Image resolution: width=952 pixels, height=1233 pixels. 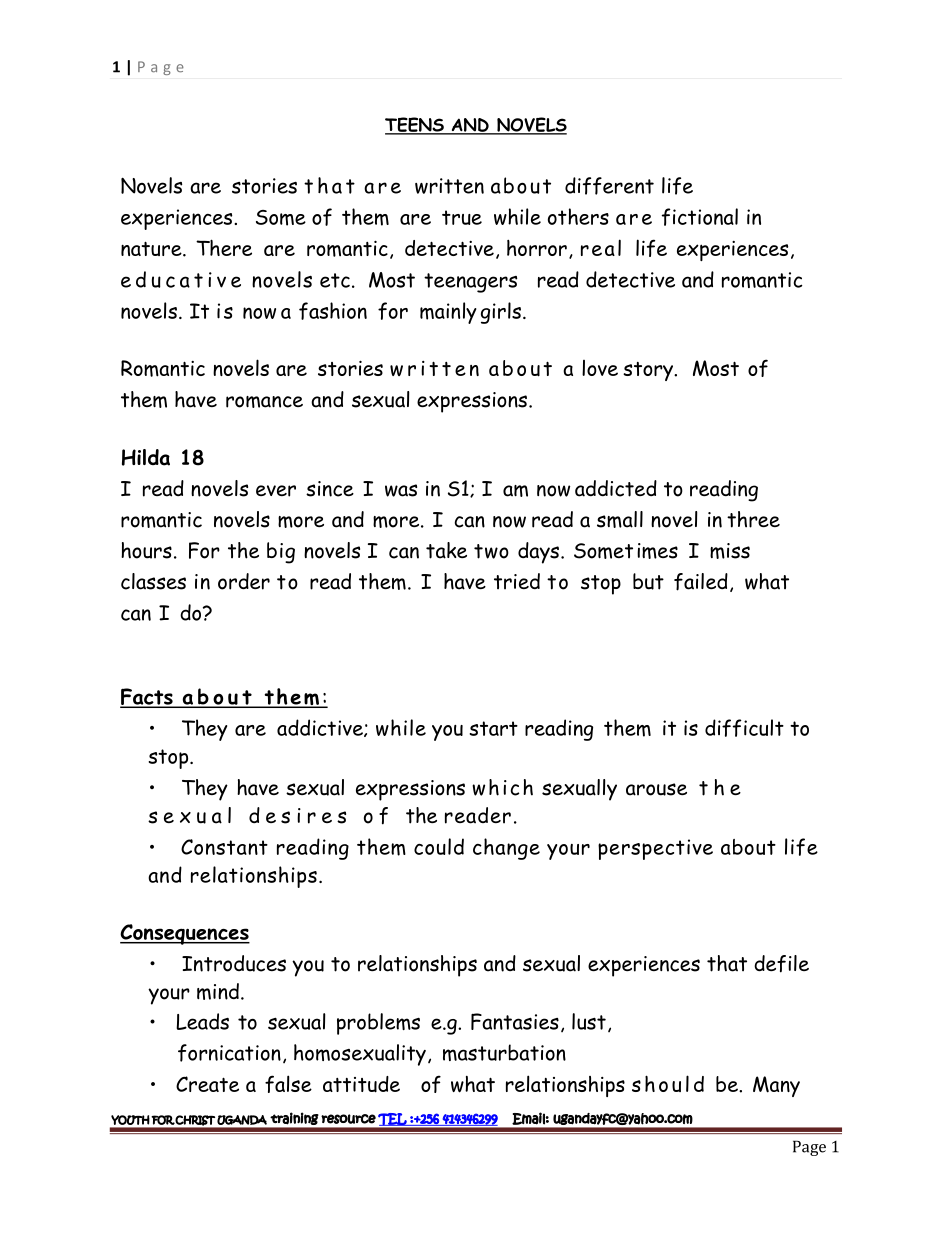 I want to click on could, so click(x=439, y=846).
